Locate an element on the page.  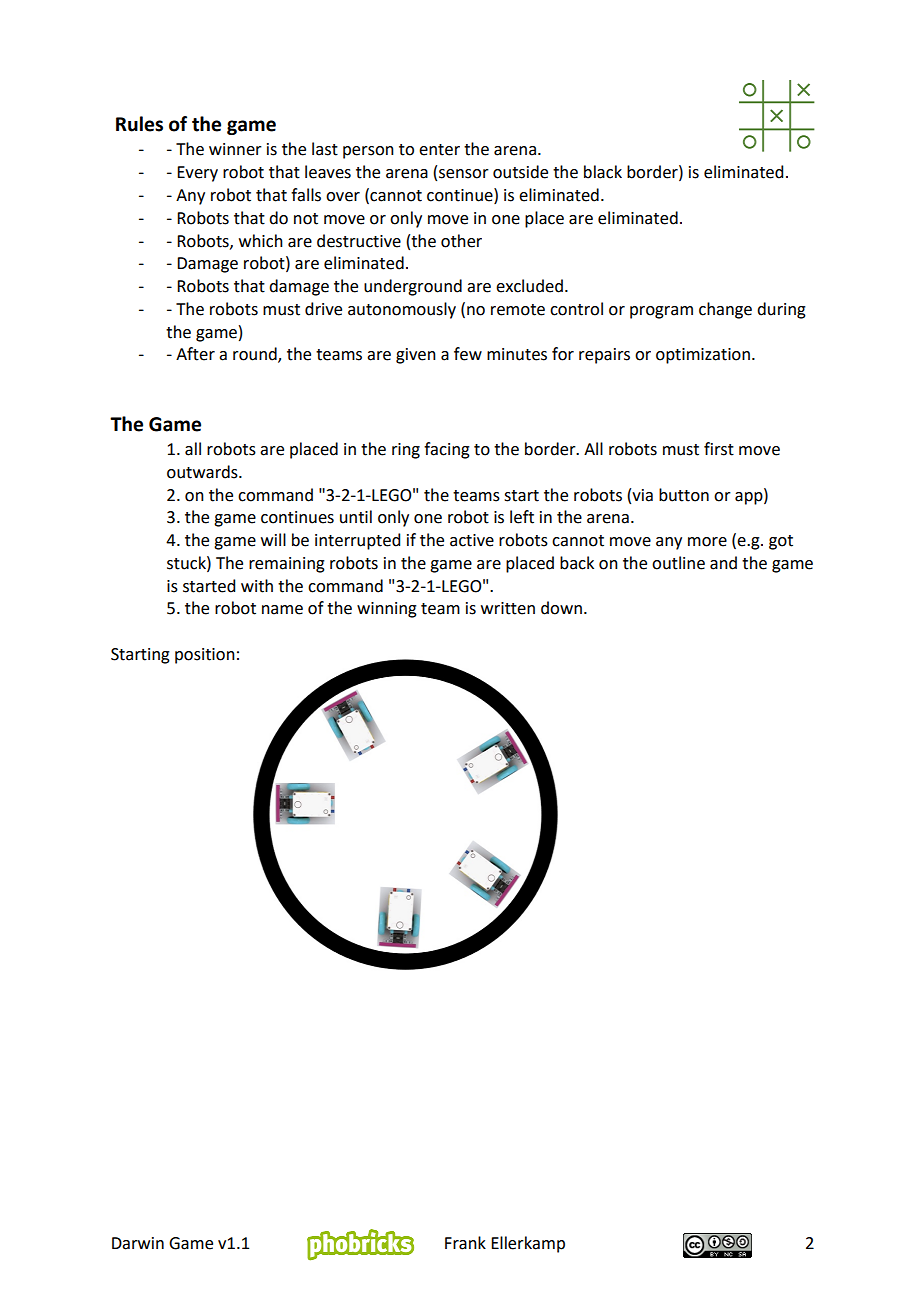
facing is located at coordinates (447, 450).
